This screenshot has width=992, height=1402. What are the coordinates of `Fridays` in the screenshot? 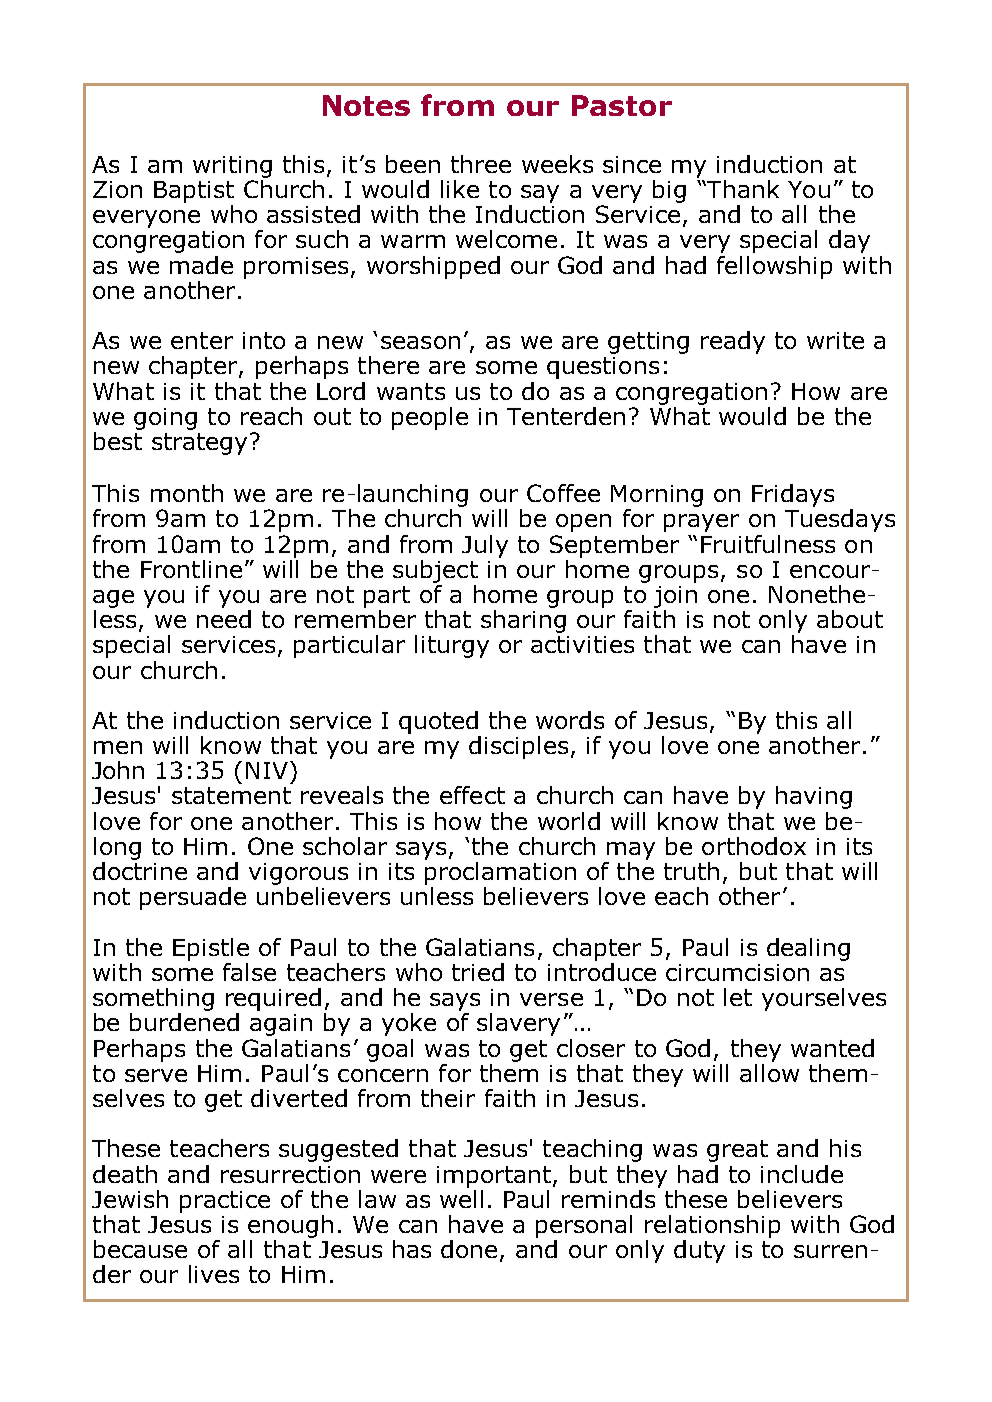 It's located at (793, 495).
